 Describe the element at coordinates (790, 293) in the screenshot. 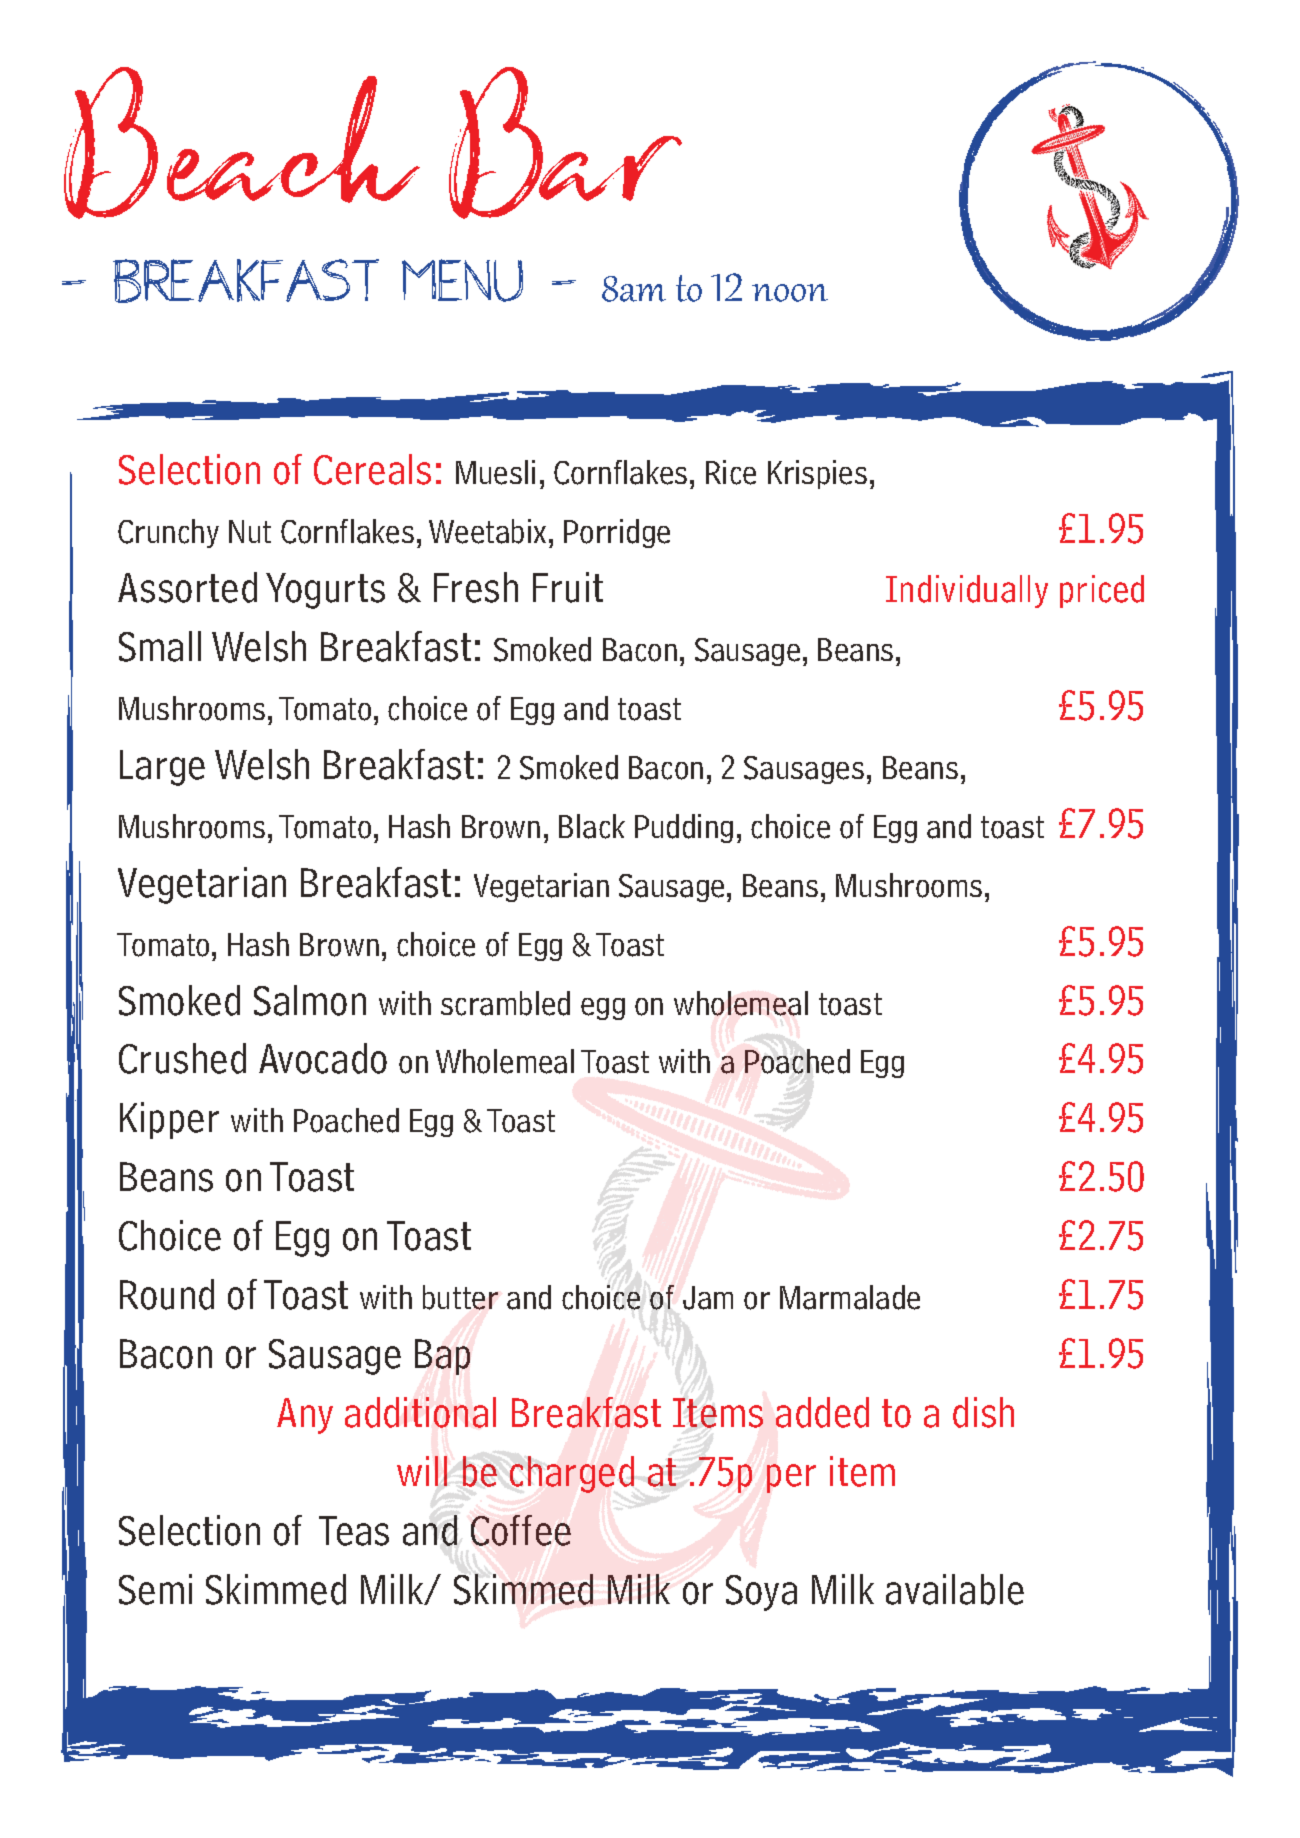

I see `noon` at that location.
